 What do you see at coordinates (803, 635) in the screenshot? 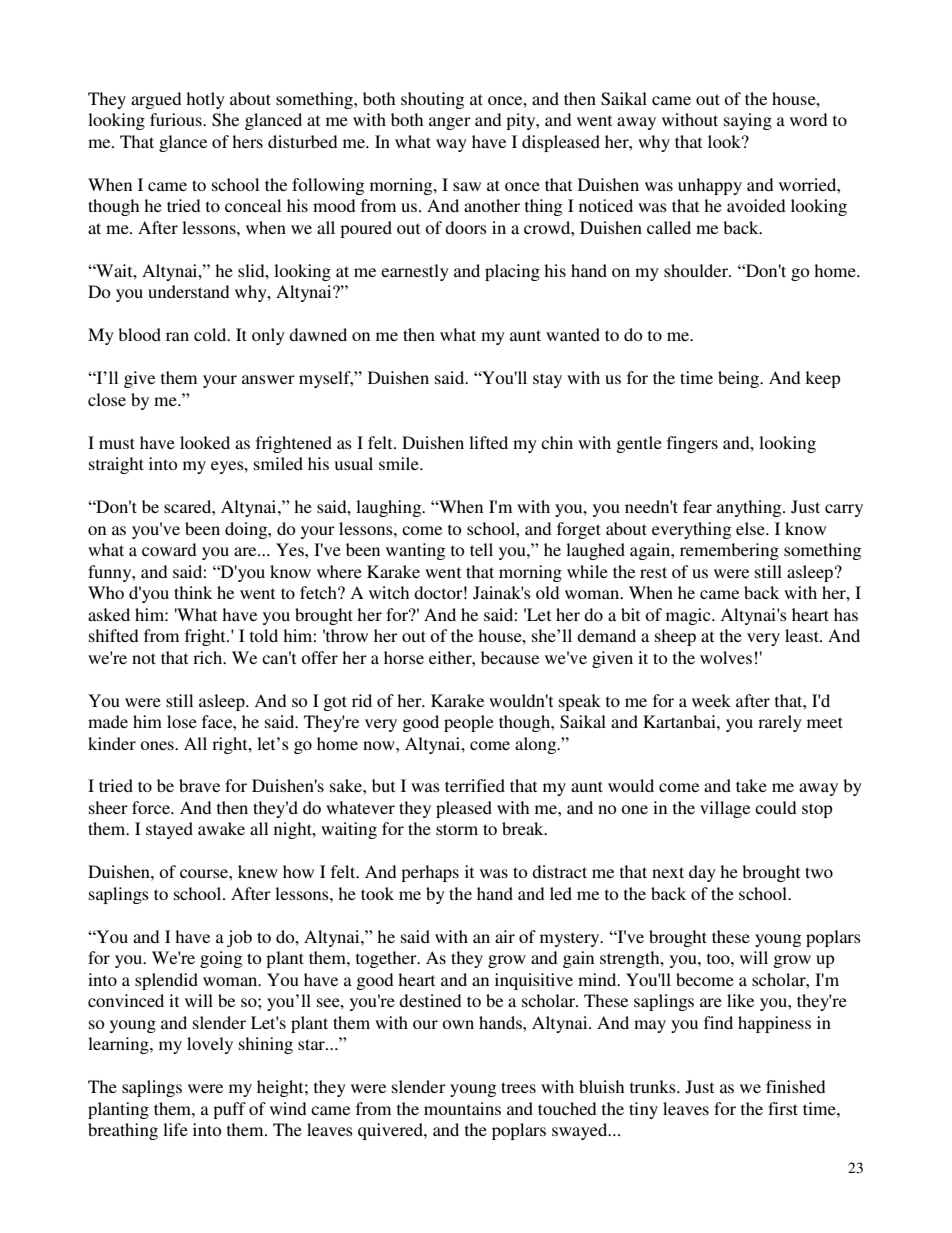
I see `least` at bounding box center [803, 635].
